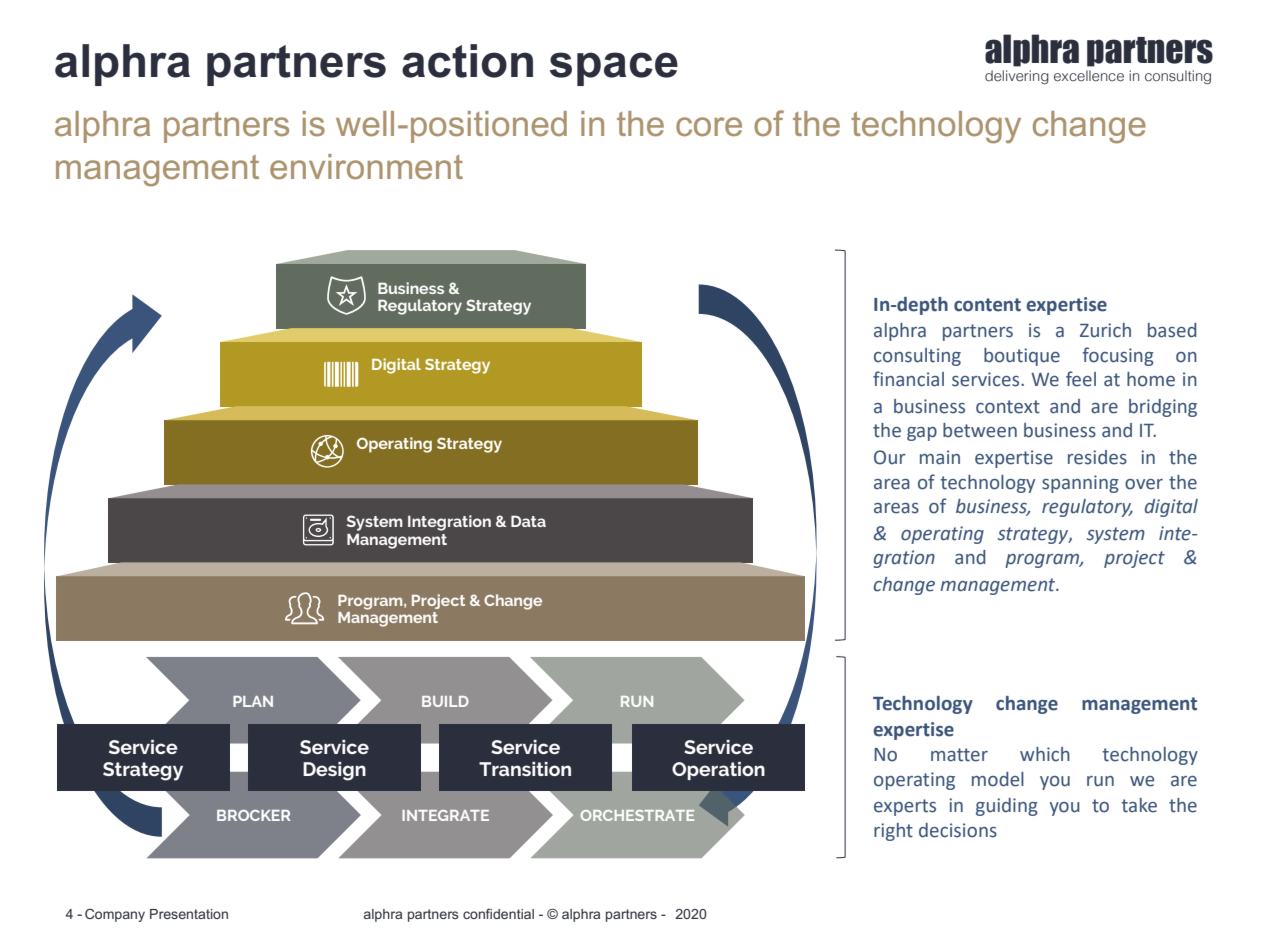 The height and width of the screenshot is (952, 1270). Describe the element at coordinates (189, 914) in the screenshot. I see `Presentation` at that location.
